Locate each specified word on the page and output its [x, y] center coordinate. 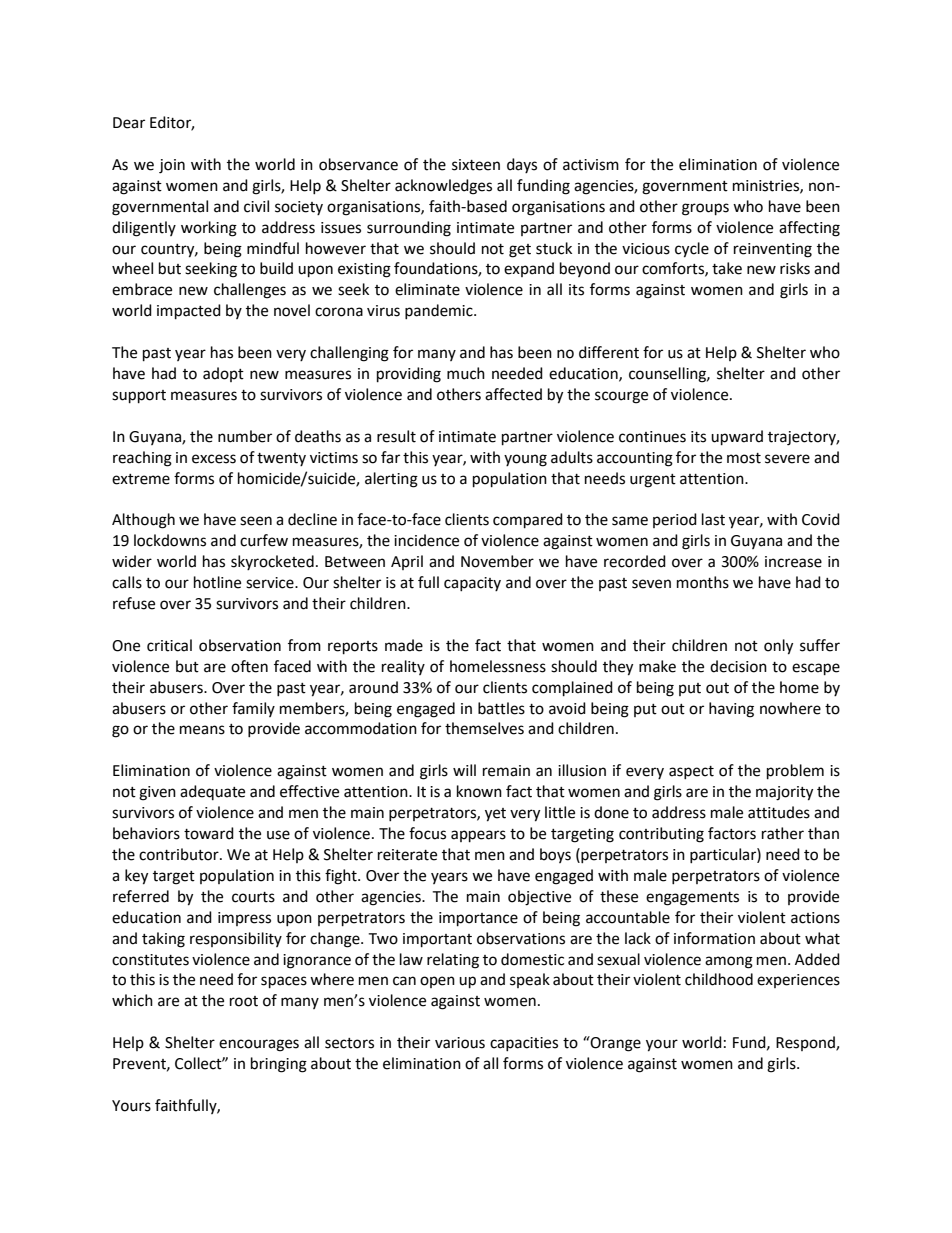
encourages [259, 1045]
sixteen [476, 165]
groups [705, 209]
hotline [217, 582]
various [460, 1043]
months [703, 582]
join [172, 166]
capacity [472, 584]
